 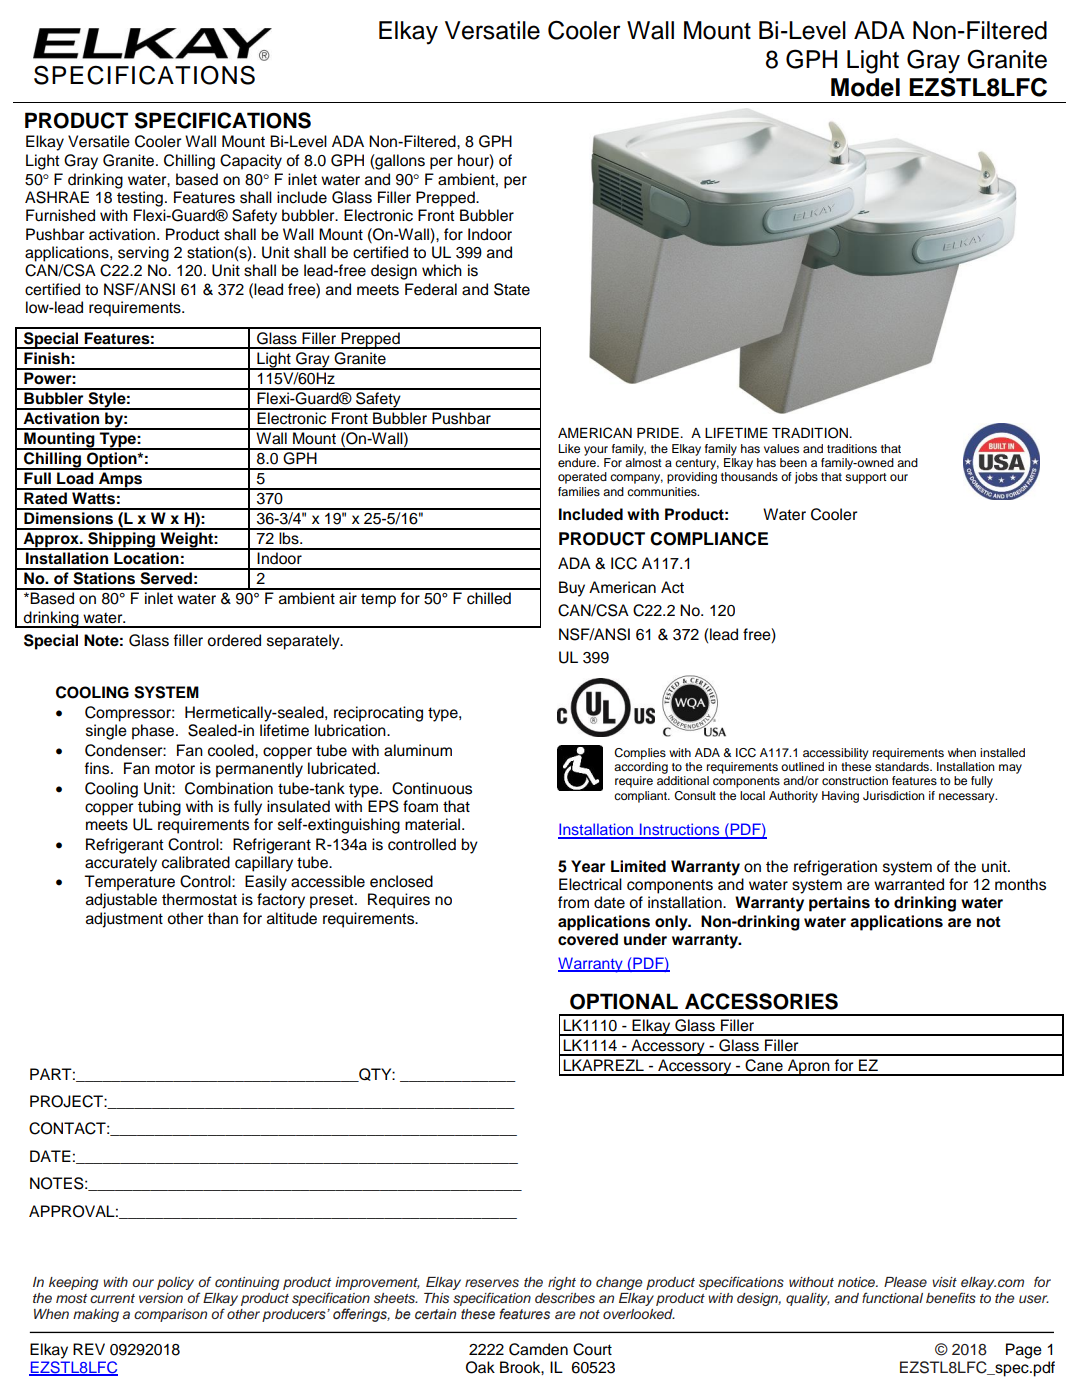 What do you see at coordinates (865, 87) in the image?
I see `Model` at bounding box center [865, 87].
